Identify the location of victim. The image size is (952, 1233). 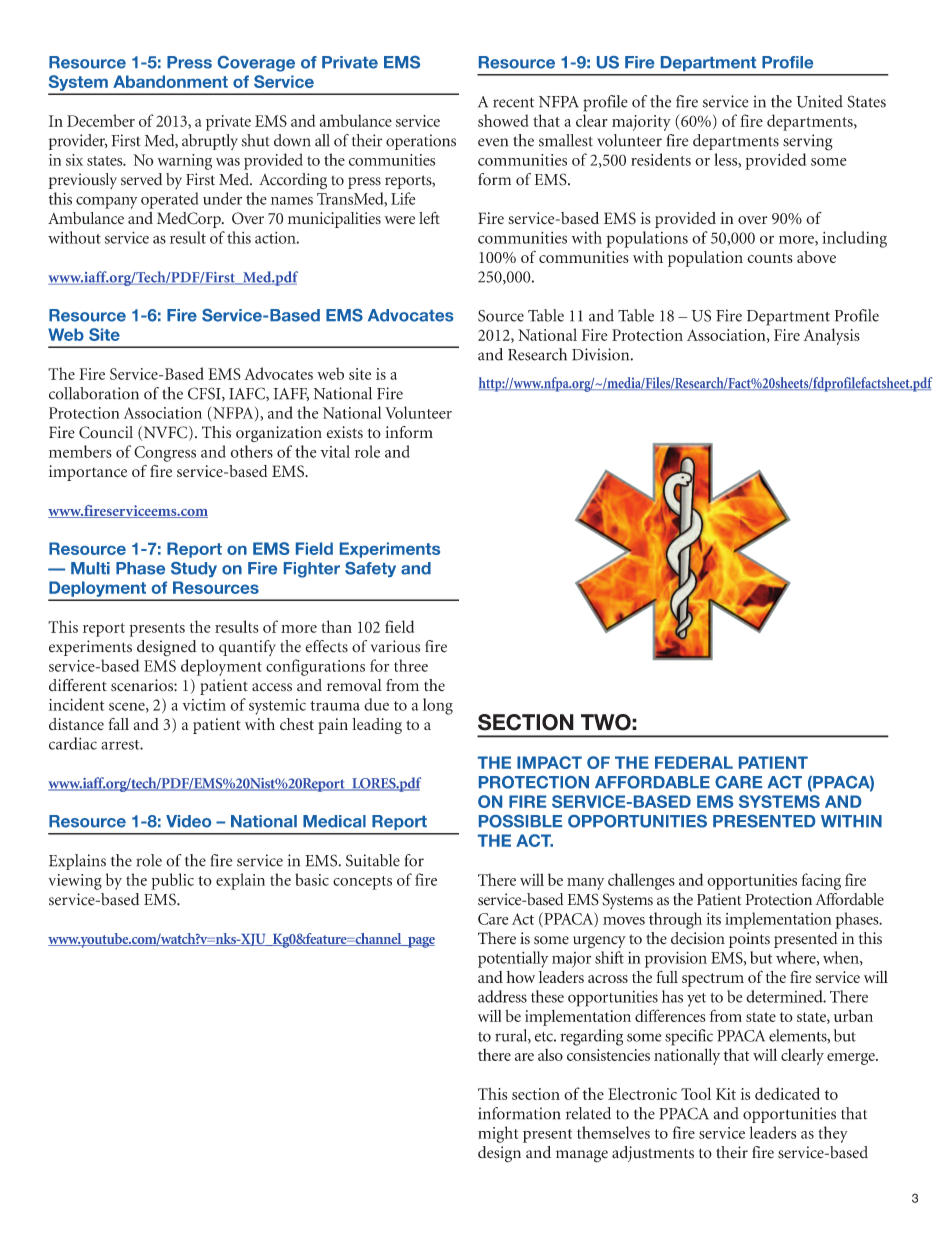
(204, 705).
